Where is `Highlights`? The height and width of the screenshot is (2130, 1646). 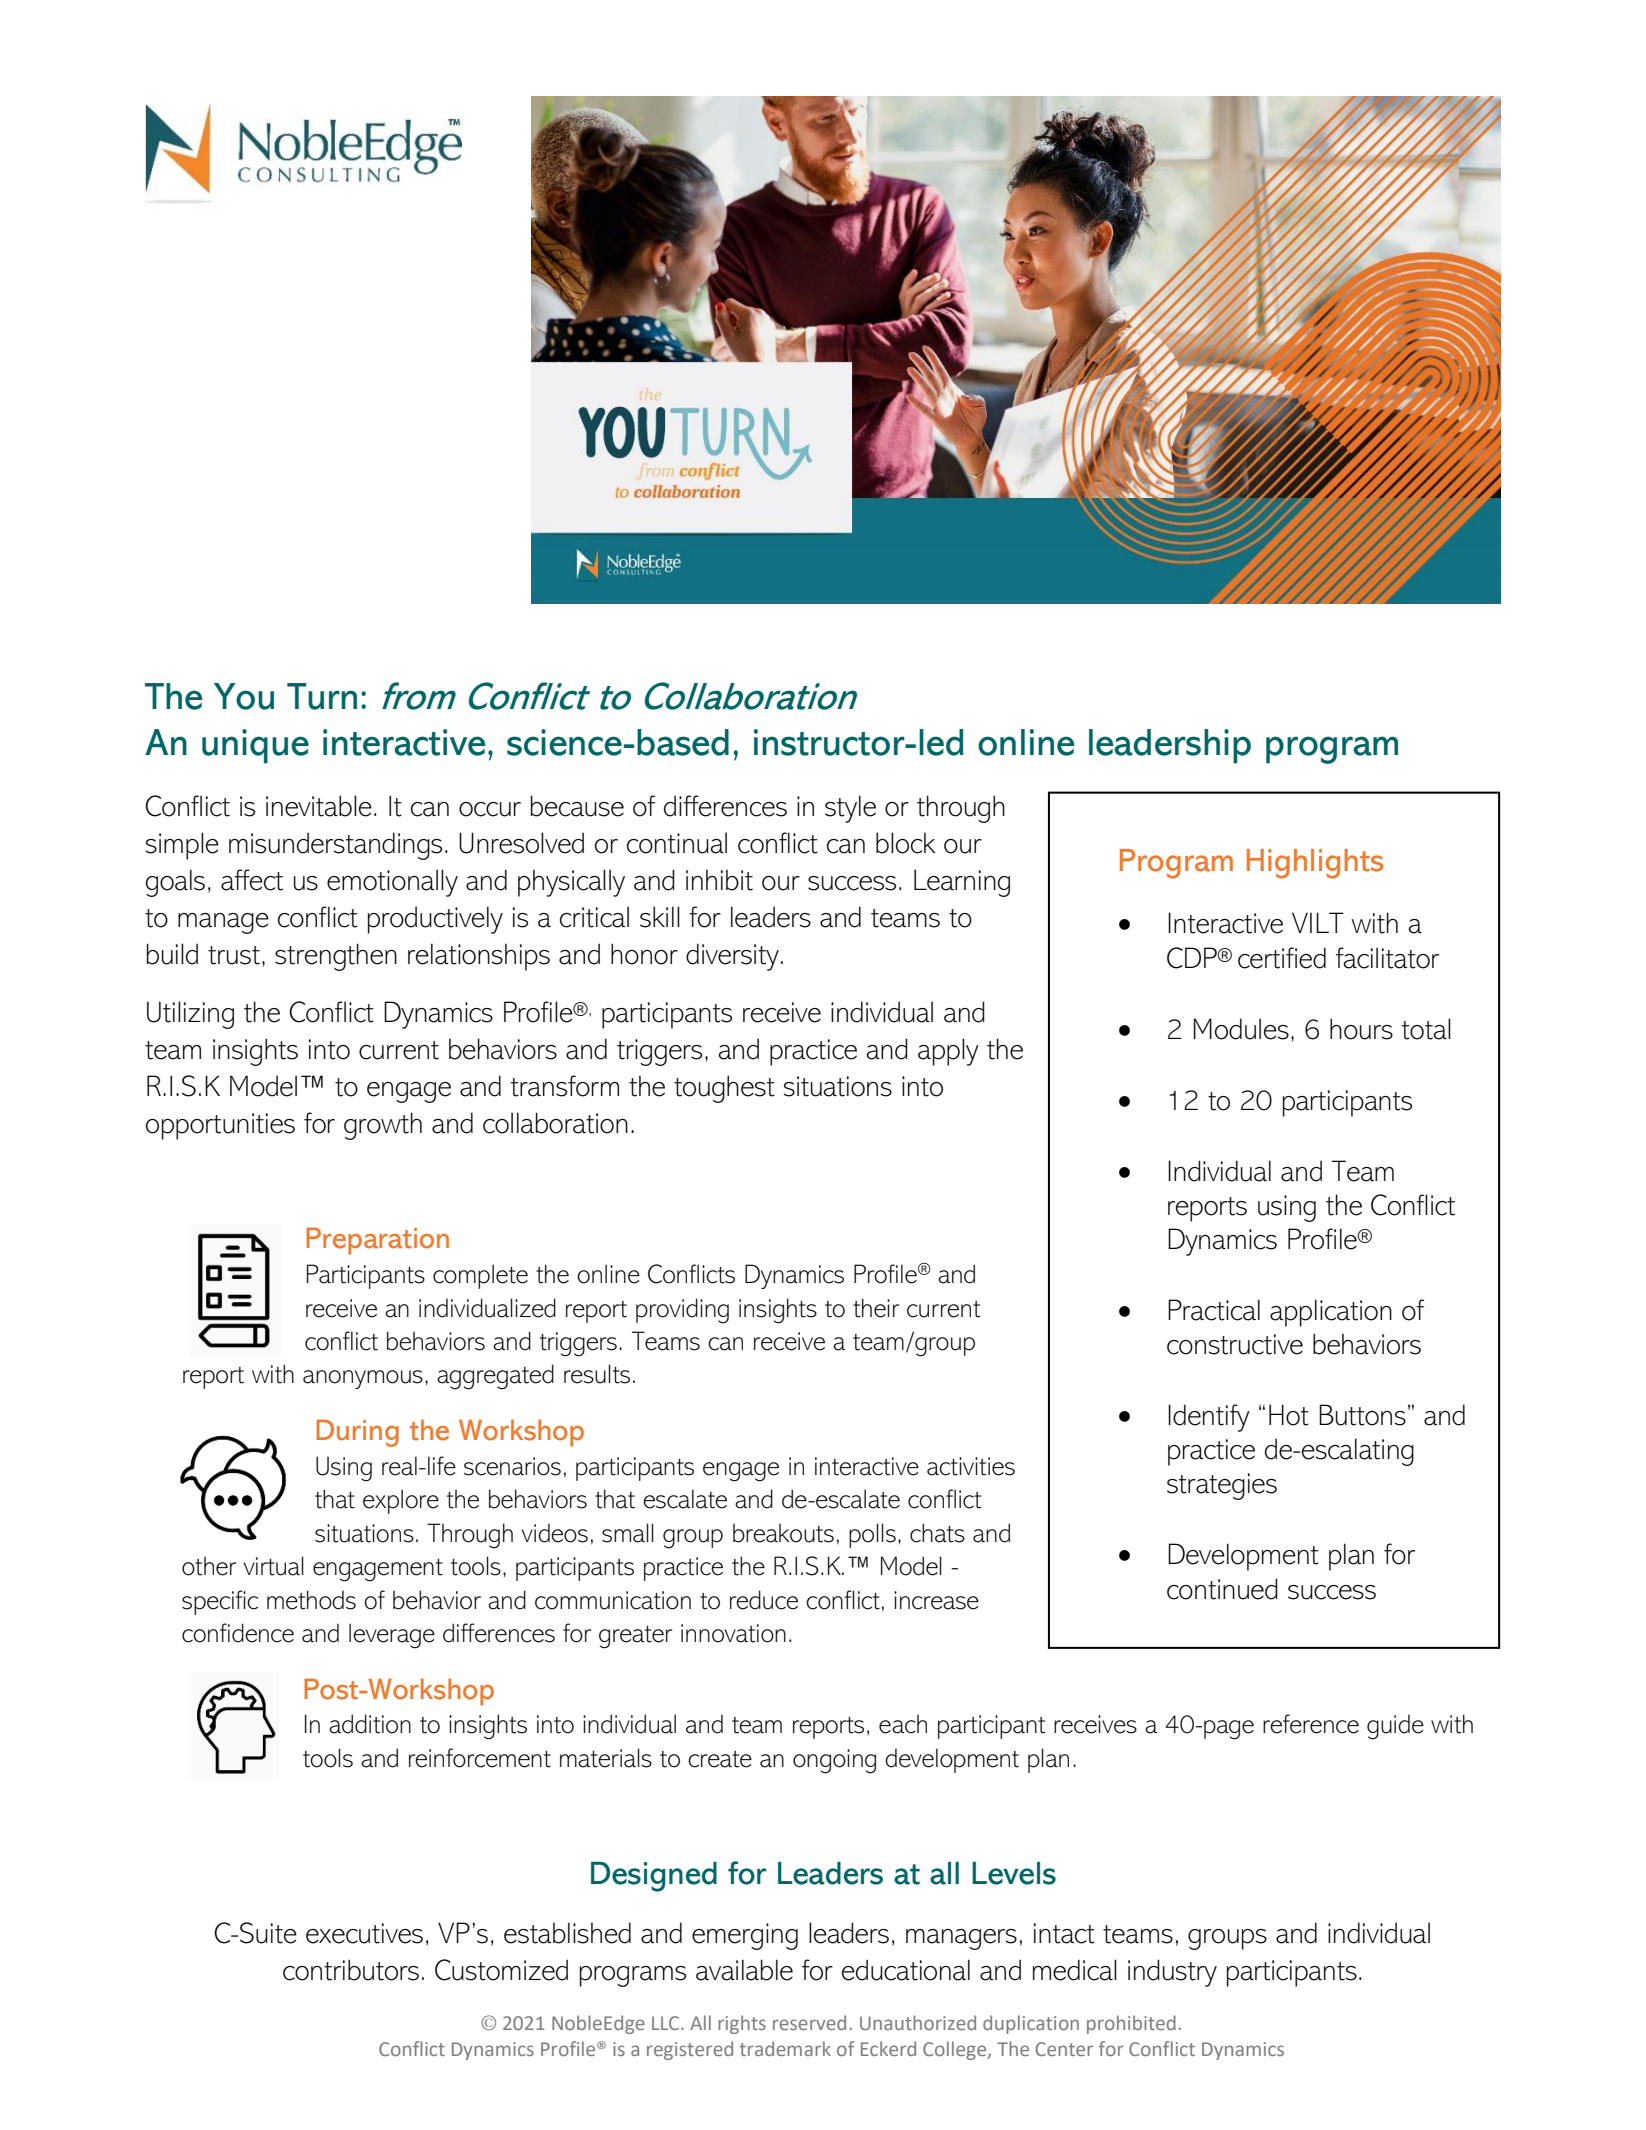
Highlights is located at coordinates (1315, 864).
